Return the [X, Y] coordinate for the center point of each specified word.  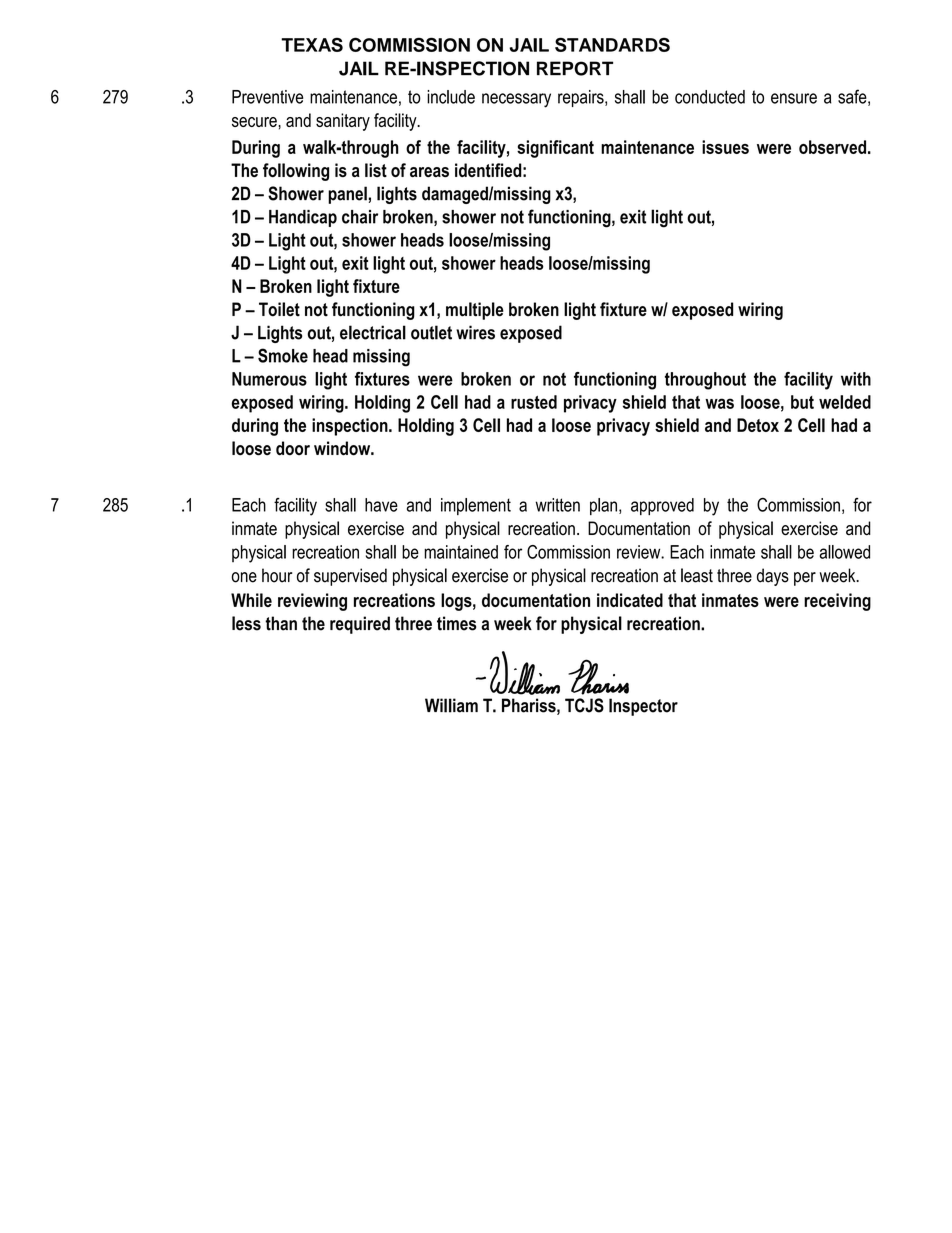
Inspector [643, 707]
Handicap [303, 218]
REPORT [575, 68]
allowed [845, 552]
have [381, 505]
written [558, 505]
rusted [534, 402]
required [360, 625]
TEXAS [312, 44]
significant [555, 149]
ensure [794, 98]
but [802, 402]
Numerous [269, 379]
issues [725, 147]
